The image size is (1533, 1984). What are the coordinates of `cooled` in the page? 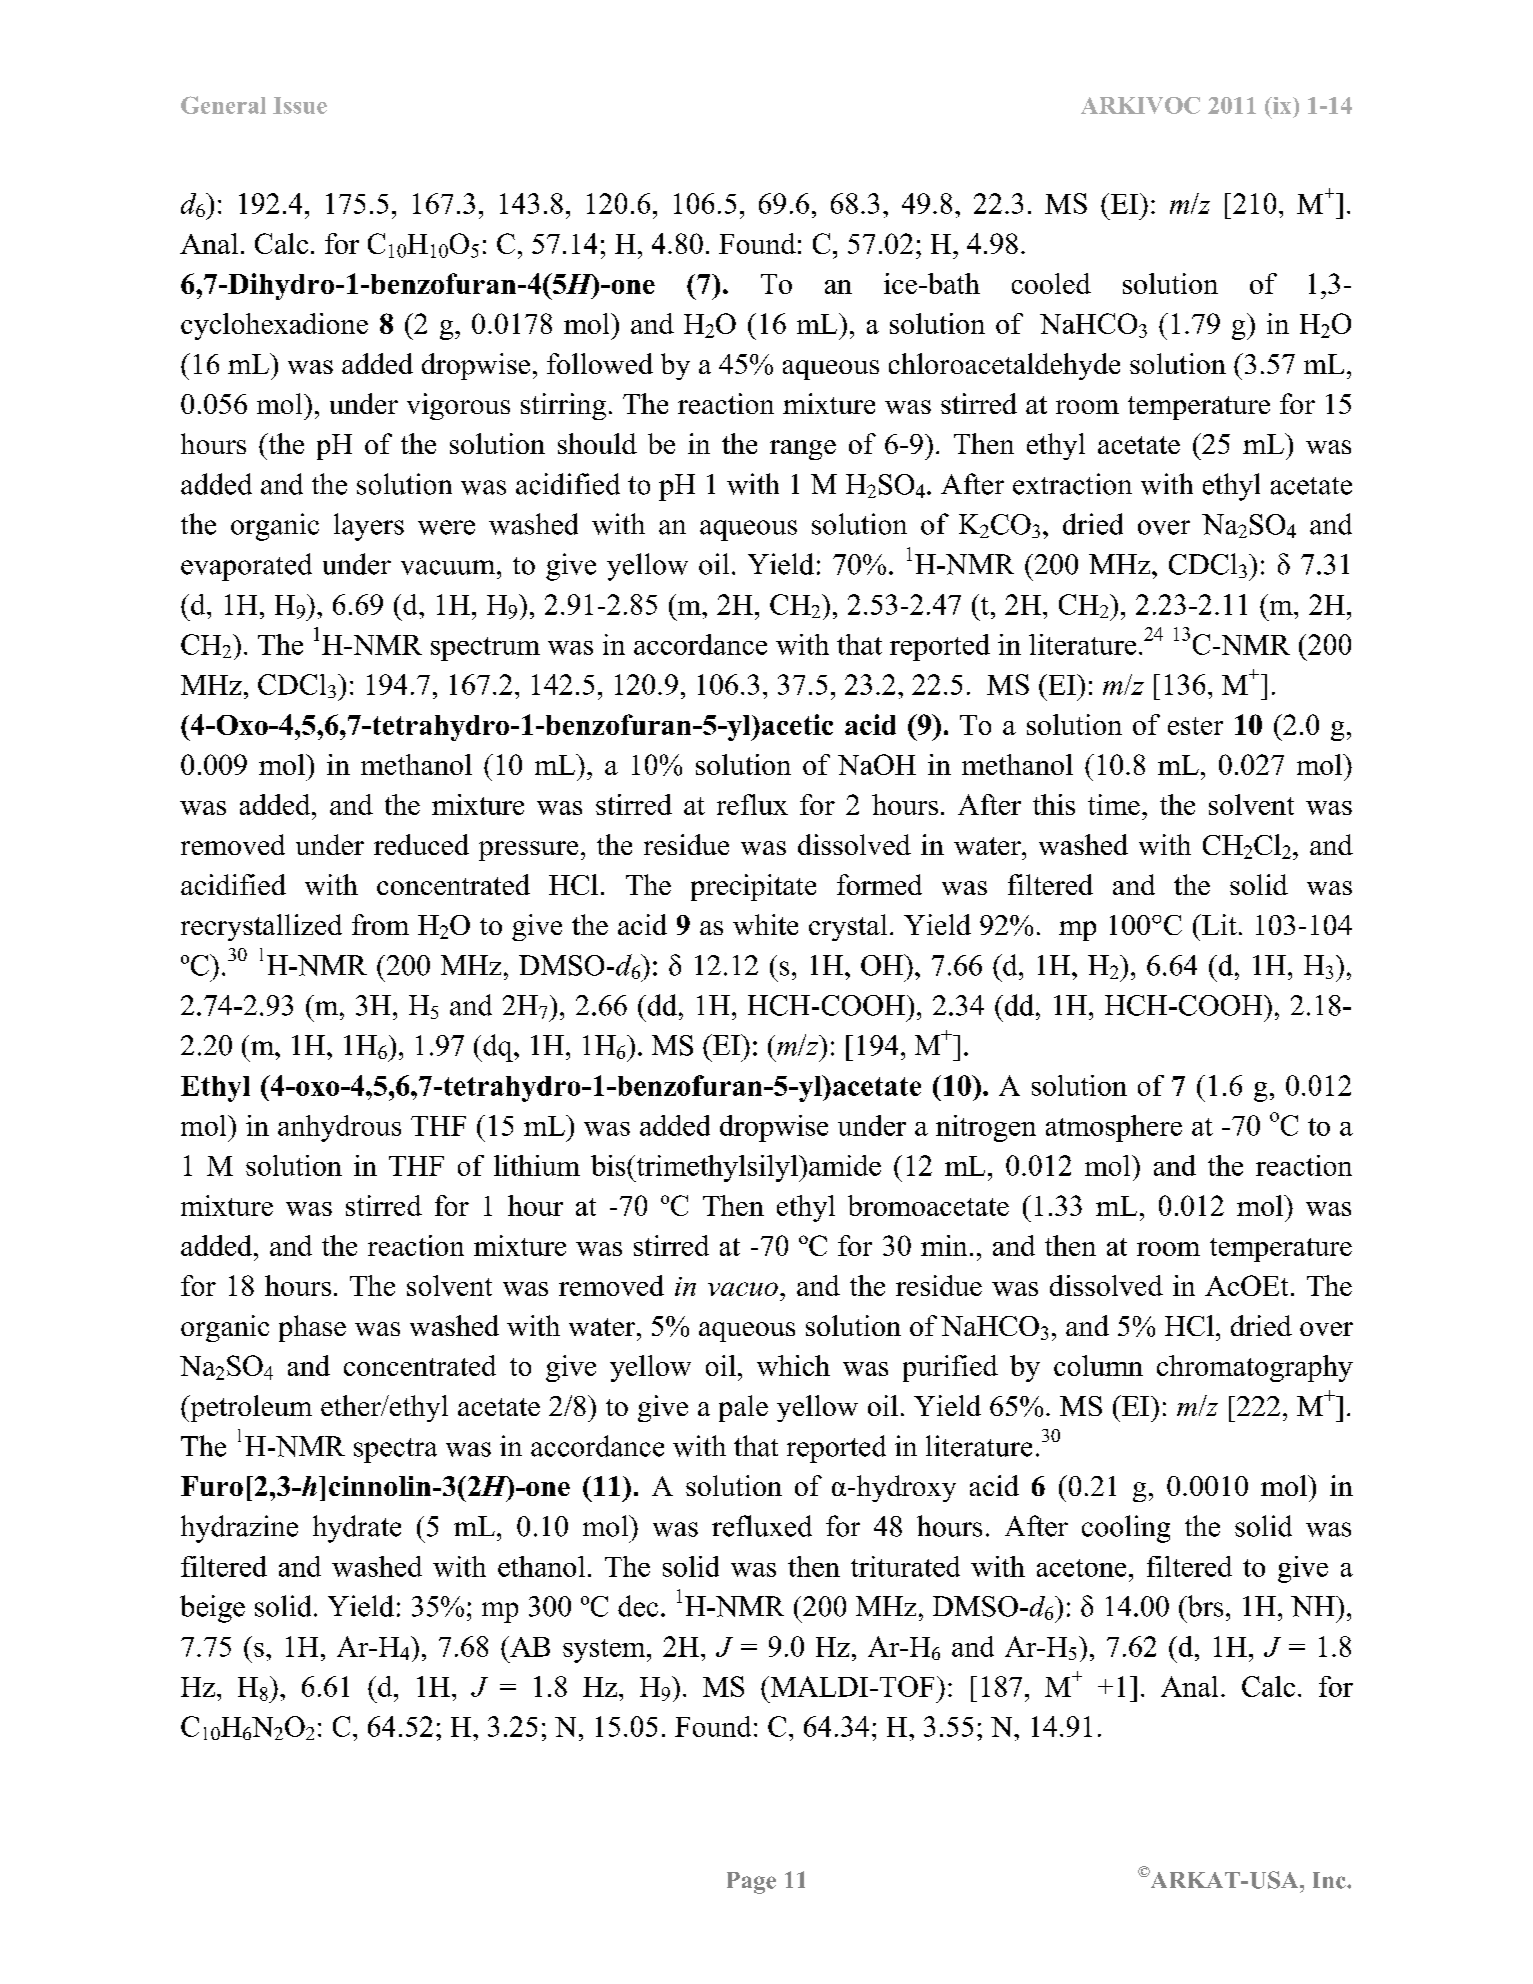 It's located at (1051, 283).
